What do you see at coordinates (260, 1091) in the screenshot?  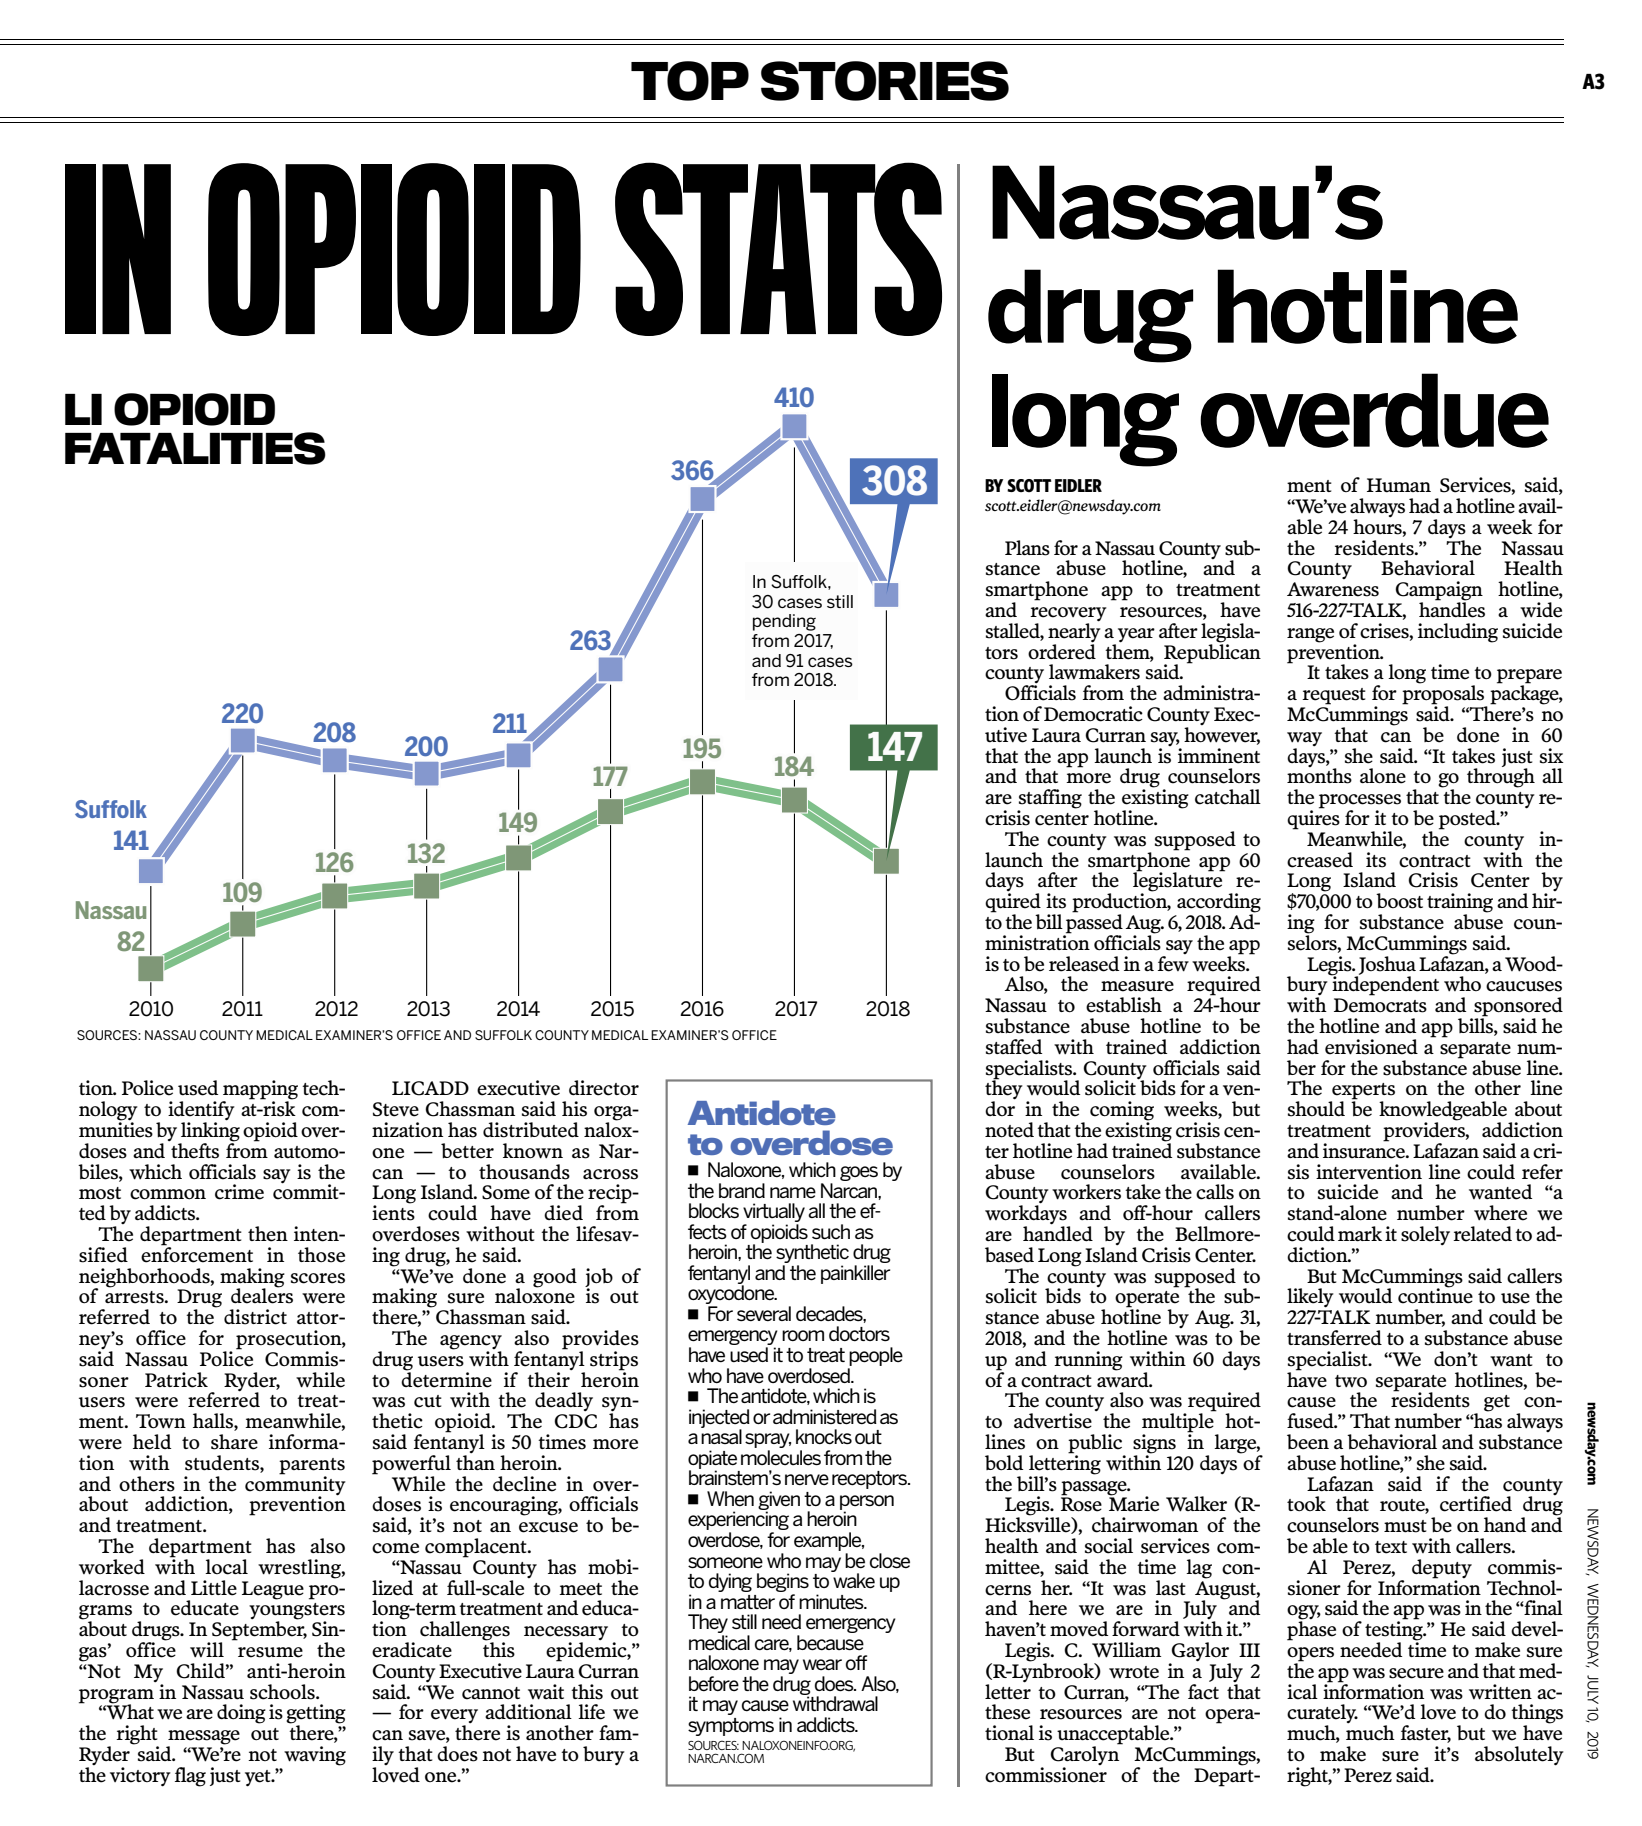 I see `mapping` at bounding box center [260, 1091].
